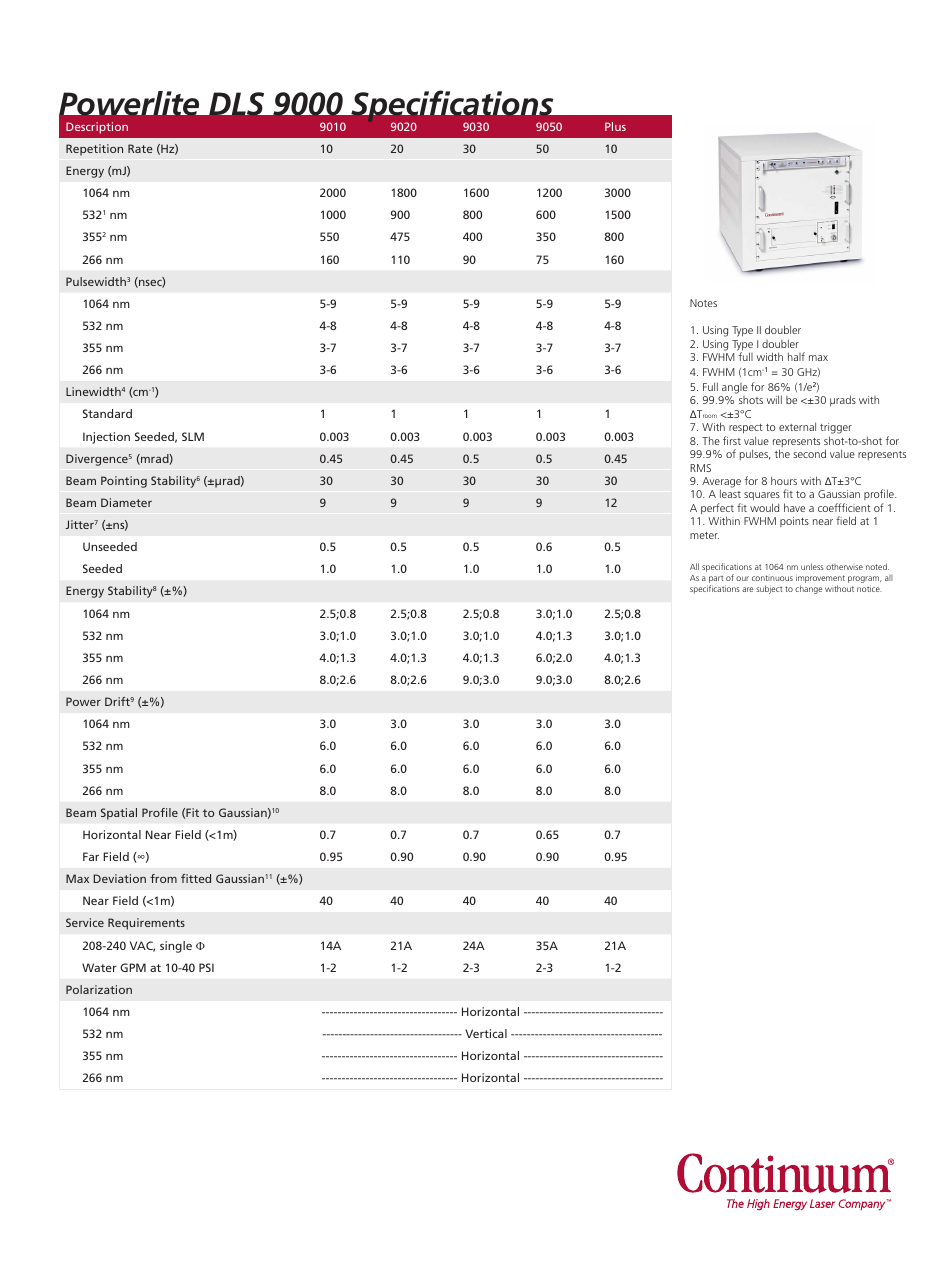 The width and height of the screenshot is (952, 1267). Describe the element at coordinates (615, 126) in the screenshot. I see `Plus` at that location.
